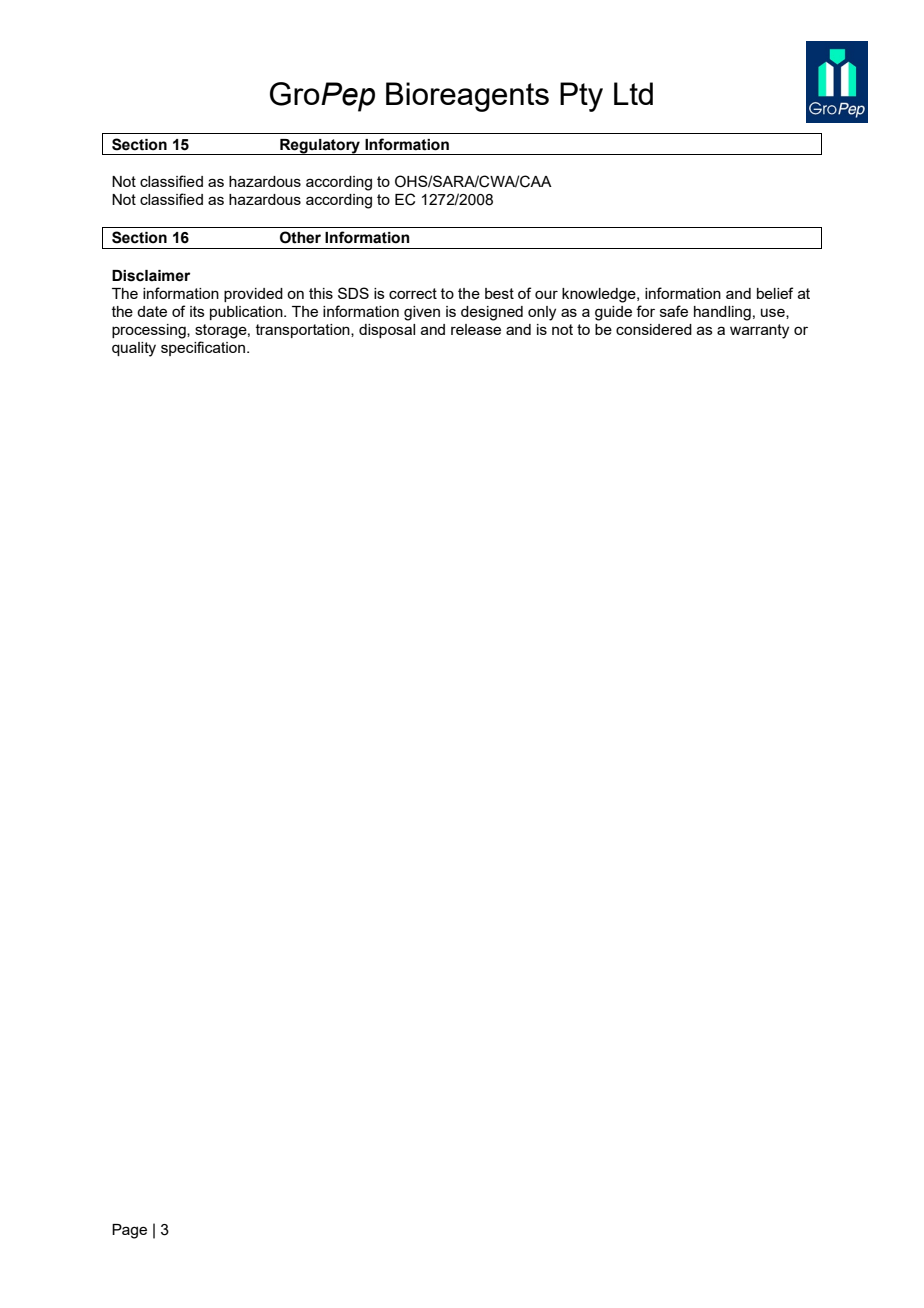 Image resolution: width=924 pixels, height=1308 pixels. Describe the element at coordinates (387, 331) in the screenshot. I see `disposal` at that location.
